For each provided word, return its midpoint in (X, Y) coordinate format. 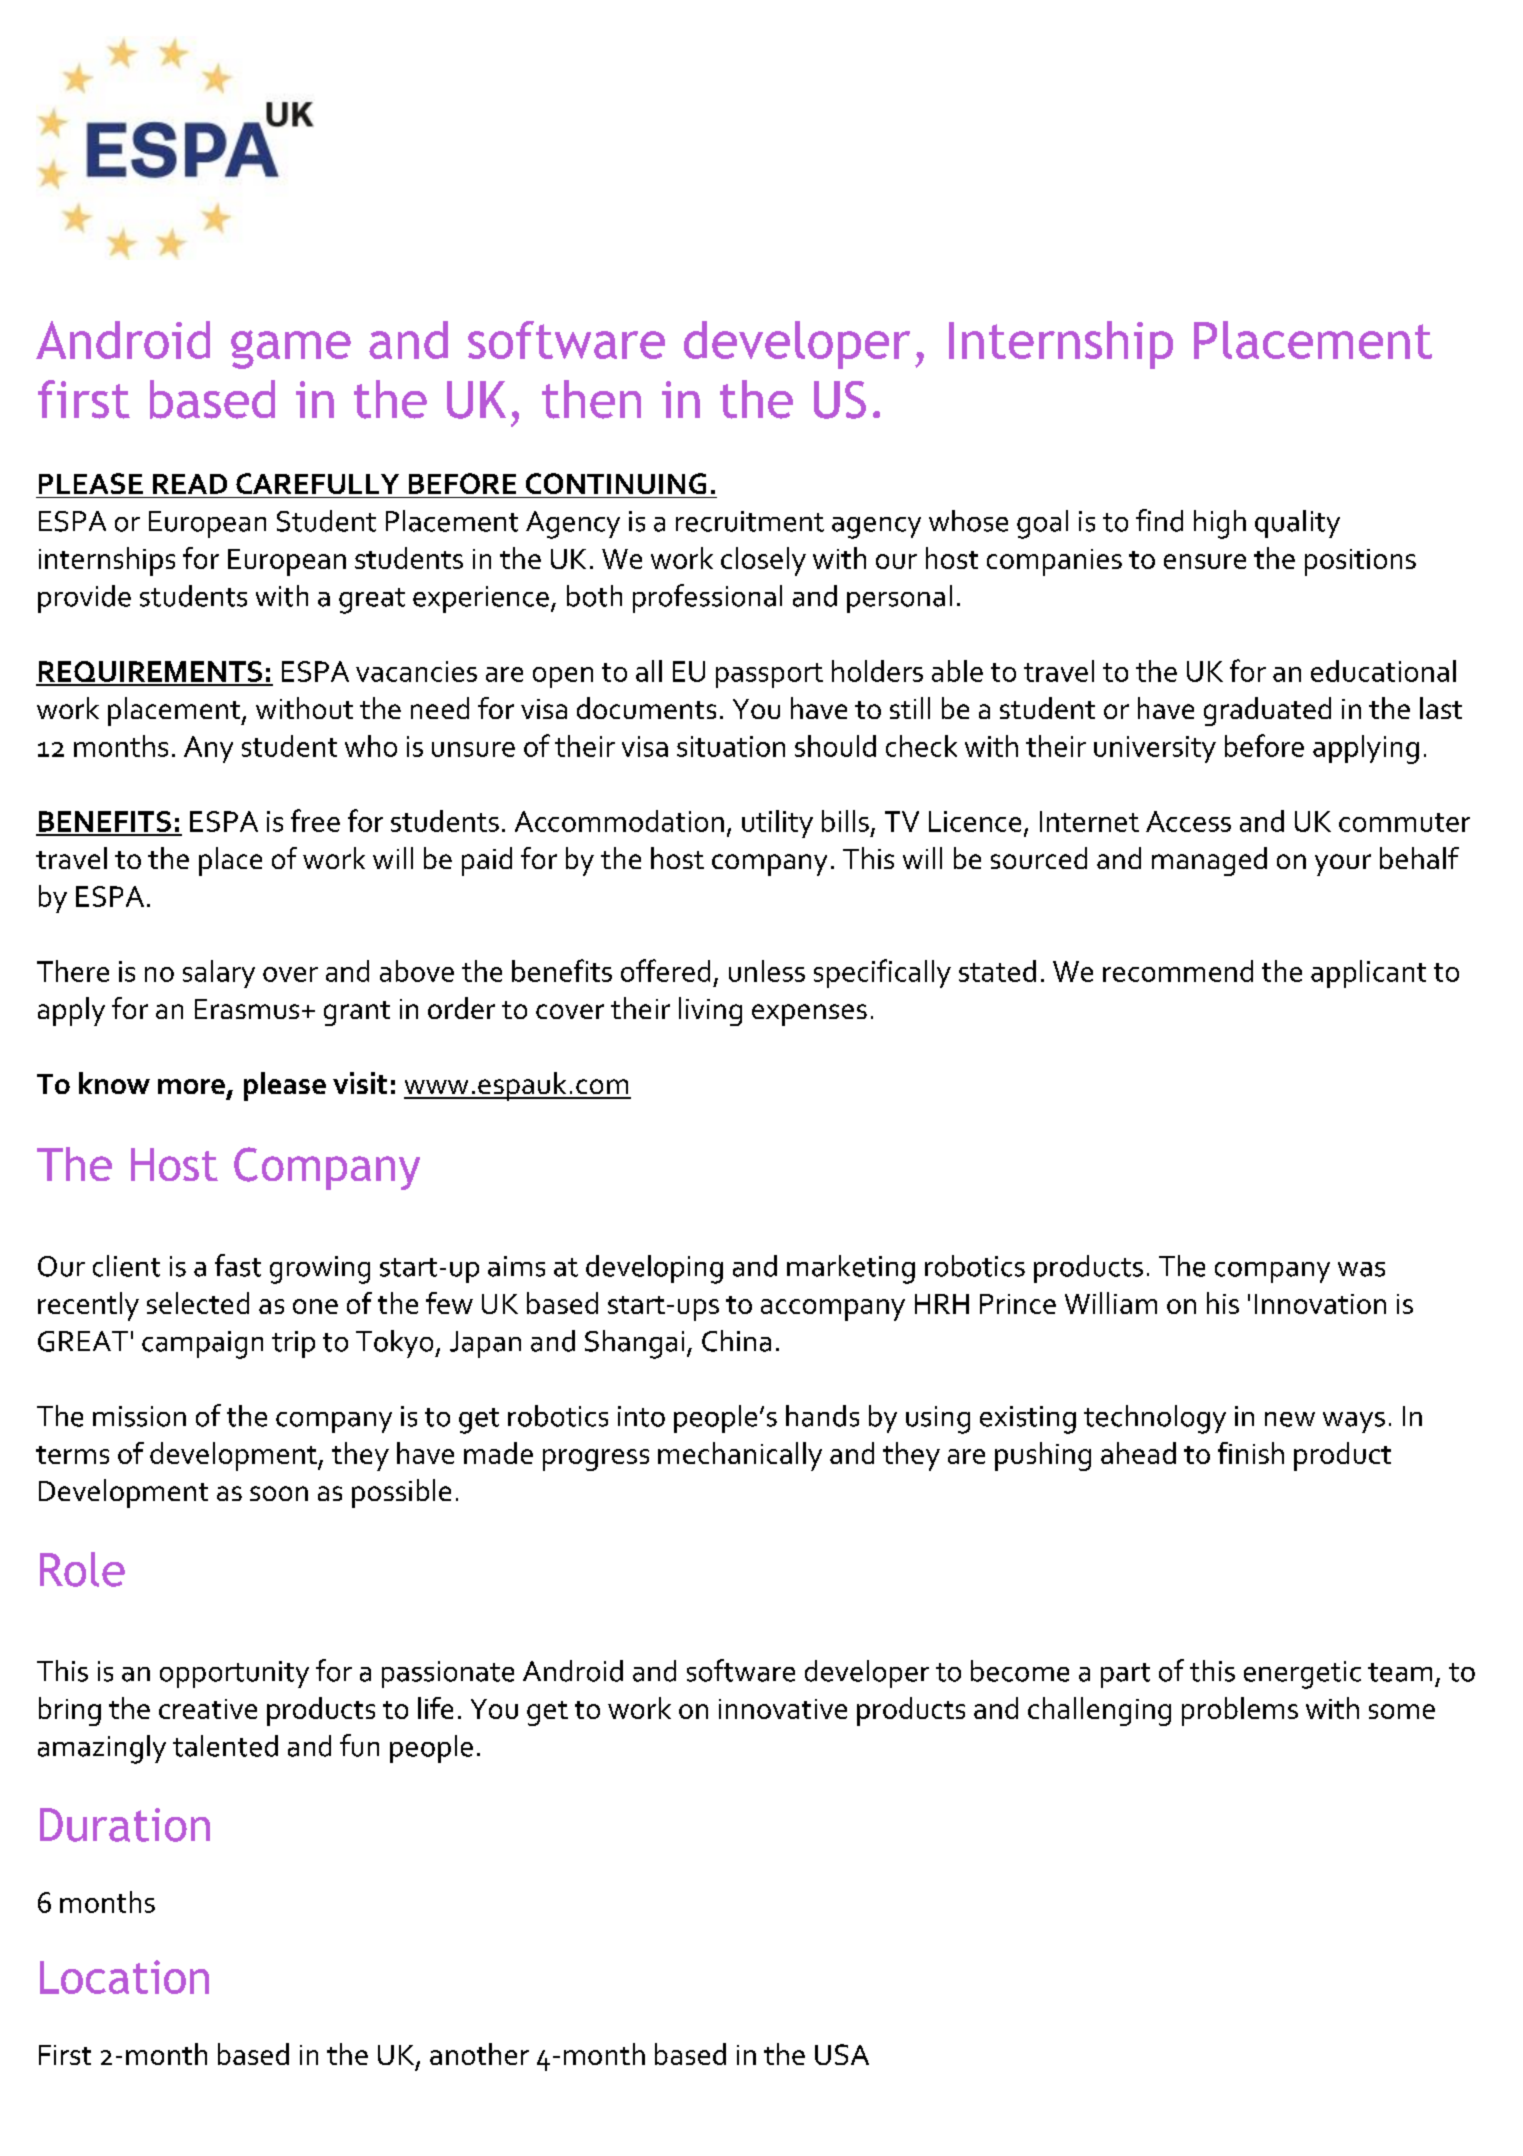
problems (1240, 1711)
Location (124, 1977)
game (291, 349)
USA (842, 2054)
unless (767, 971)
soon (279, 1493)
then (591, 399)
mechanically (740, 1456)
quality (1297, 524)
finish (1251, 1453)
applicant (1368, 974)
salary (219, 974)
